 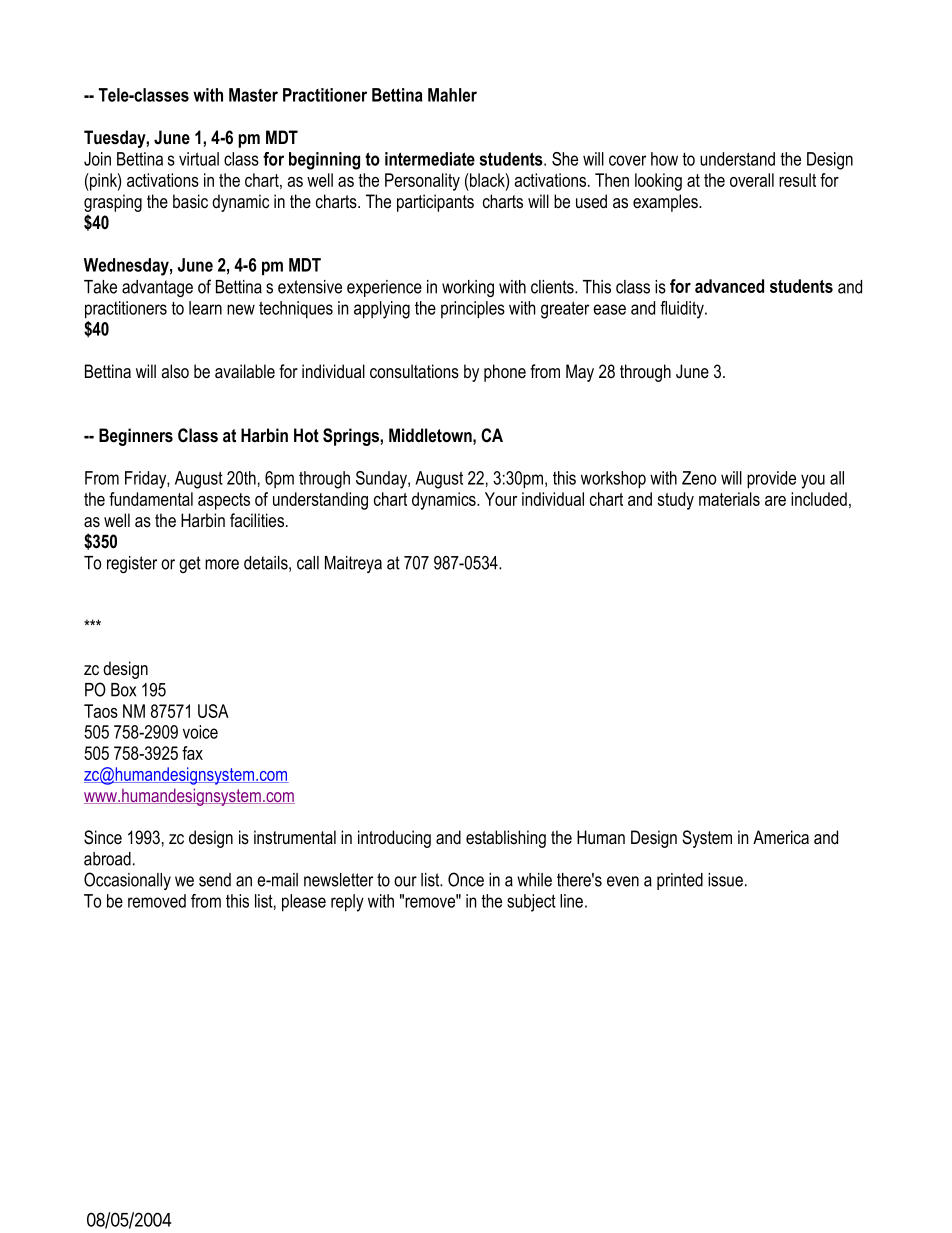 What do you see at coordinates (473, 310) in the screenshot?
I see `principles` at bounding box center [473, 310].
